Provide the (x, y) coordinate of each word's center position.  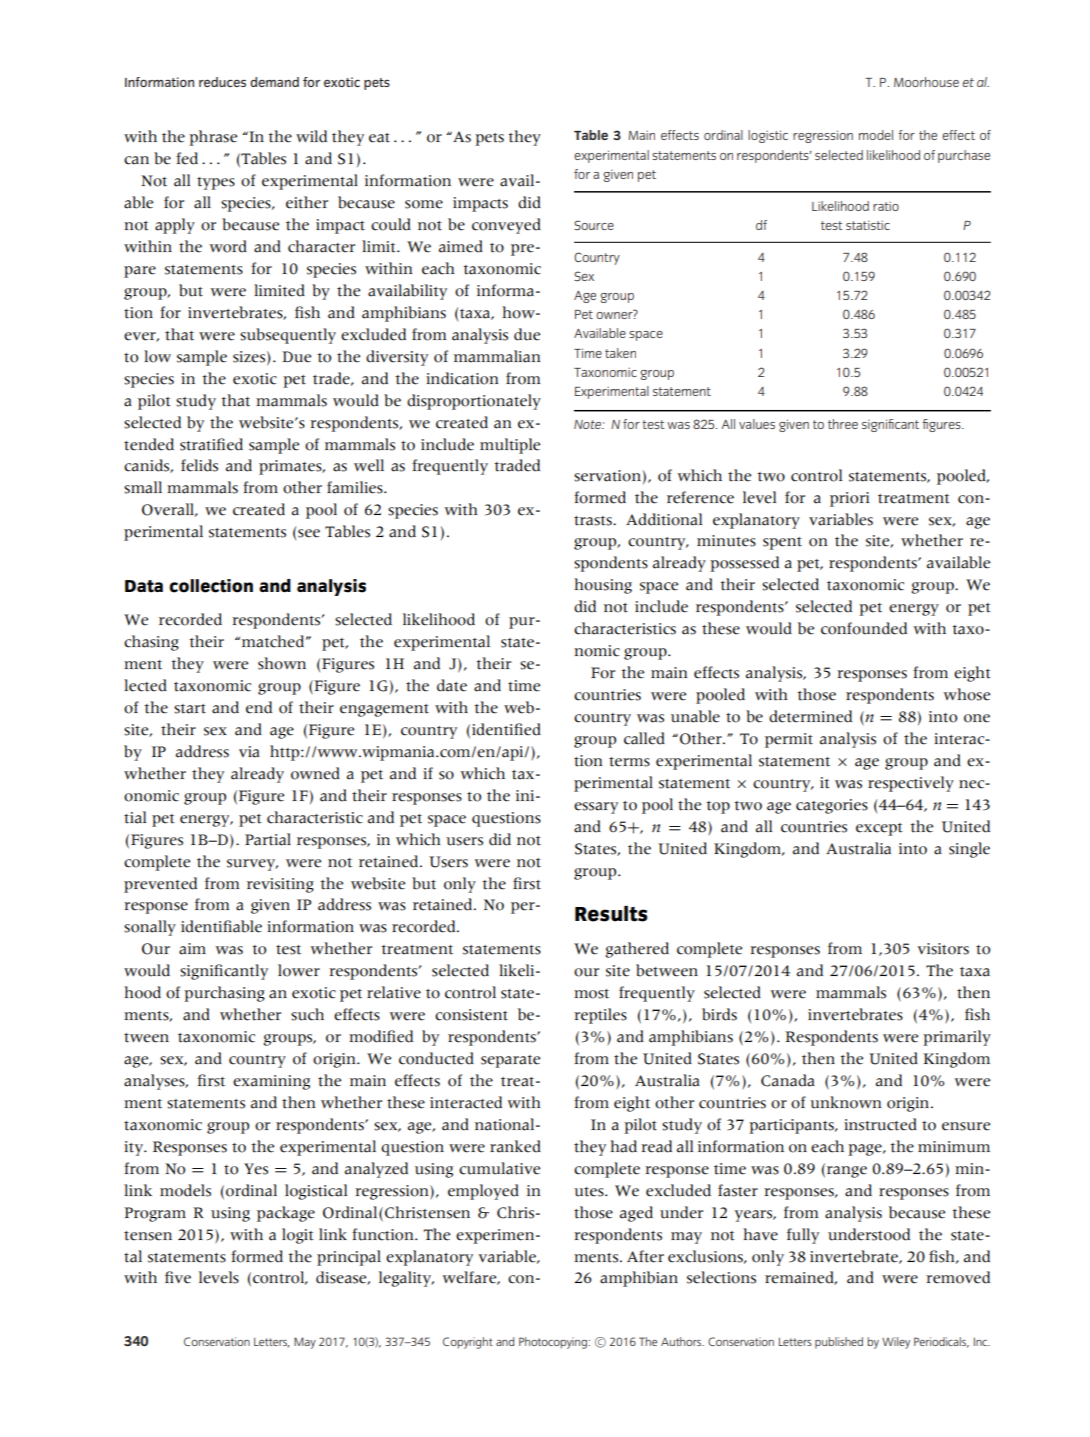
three (843, 424)
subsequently (288, 336)
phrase (213, 138)
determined (810, 716)
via (249, 752)
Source (594, 225)
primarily (957, 1038)
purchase (964, 156)
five (178, 1277)
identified (506, 729)
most (591, 994)
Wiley (896, 1343)
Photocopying (554, 1343)
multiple (510, 446)
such (307, 1014)
